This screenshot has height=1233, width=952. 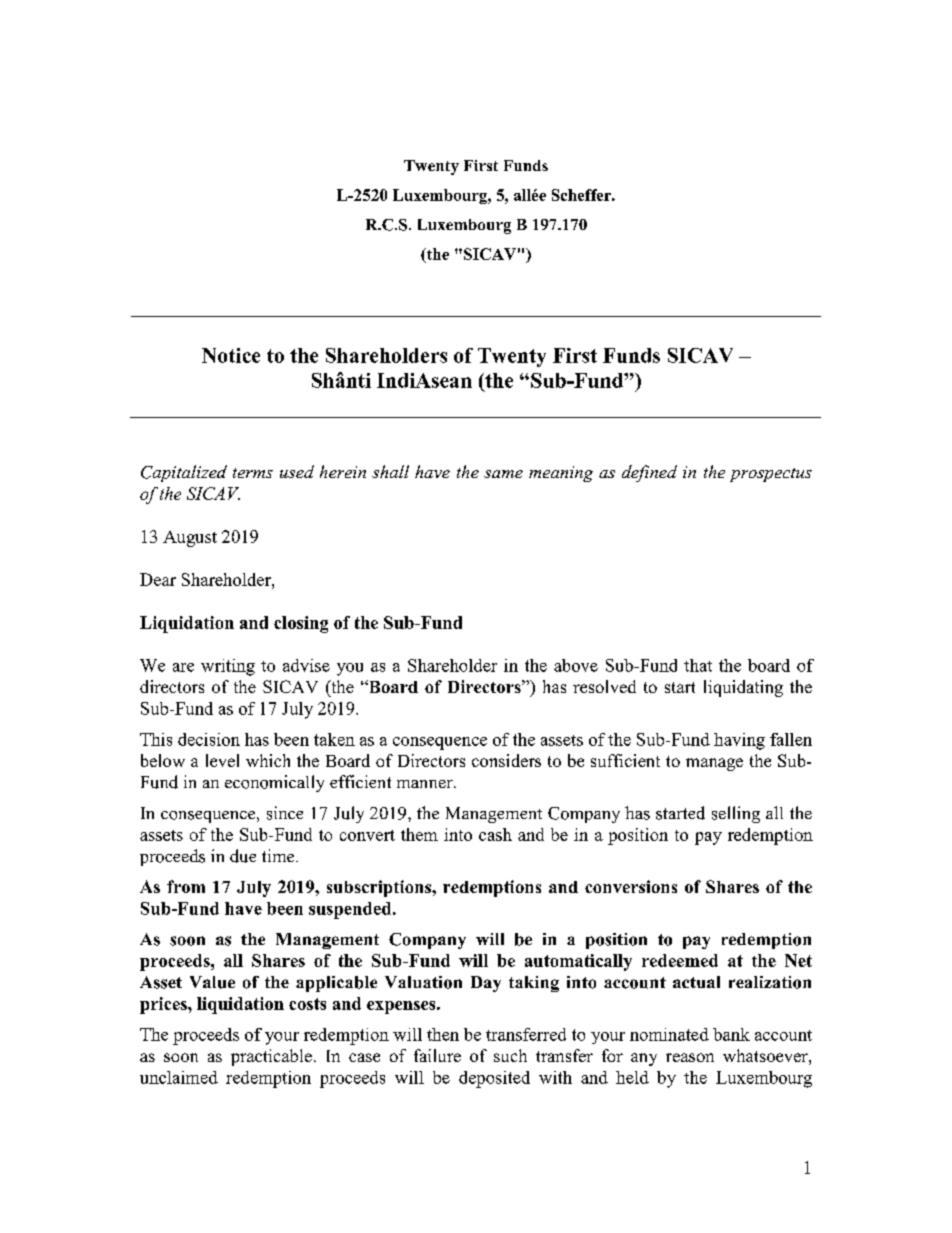 I want to click on that, so click(x=698, y=665).
